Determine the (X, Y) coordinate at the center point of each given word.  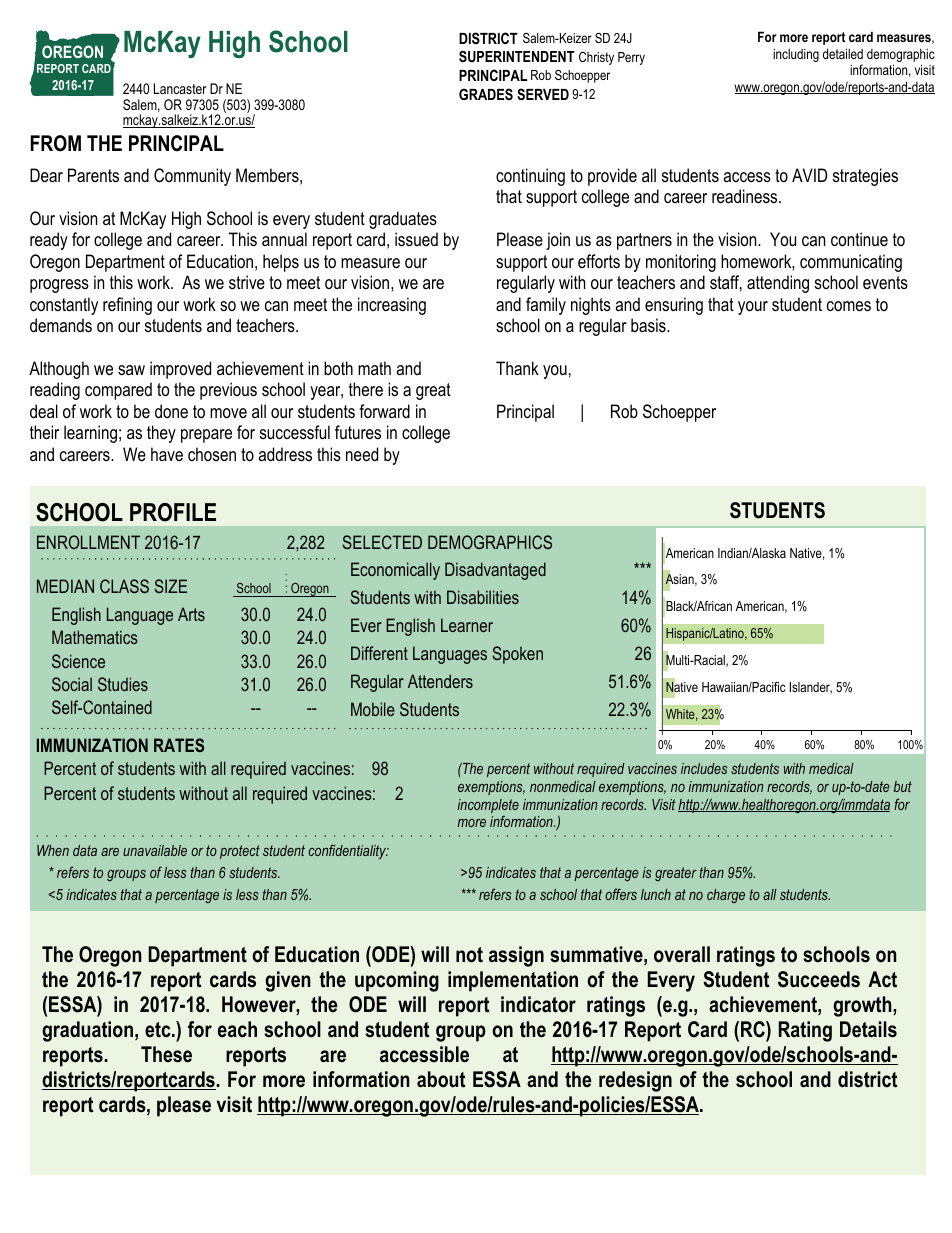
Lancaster (180, 88)
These (166, 1054)
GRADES (486, 94)
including (796, 55)
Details (868, 1029)
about (441, 1079)
